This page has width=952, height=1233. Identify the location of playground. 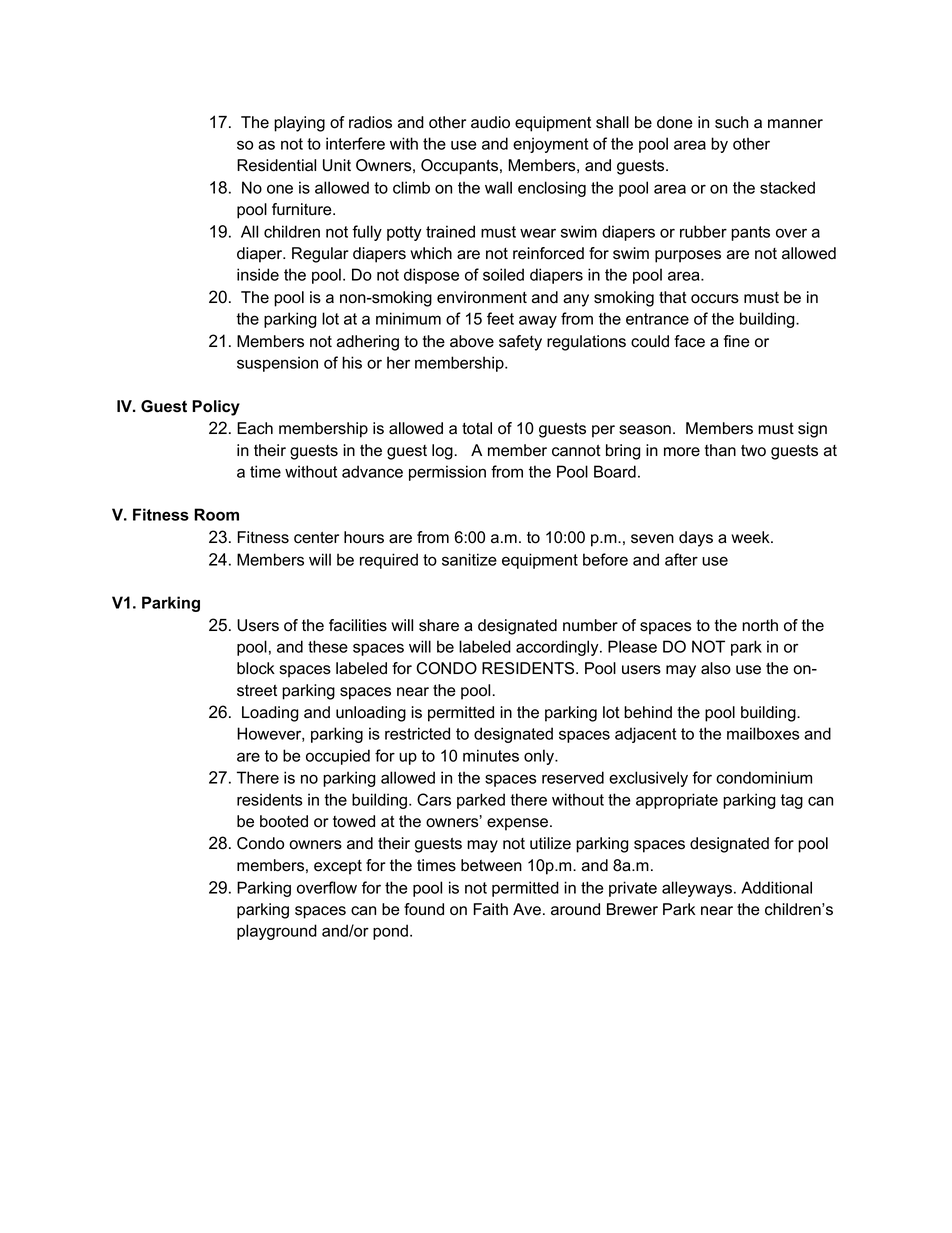
(277, 932).
